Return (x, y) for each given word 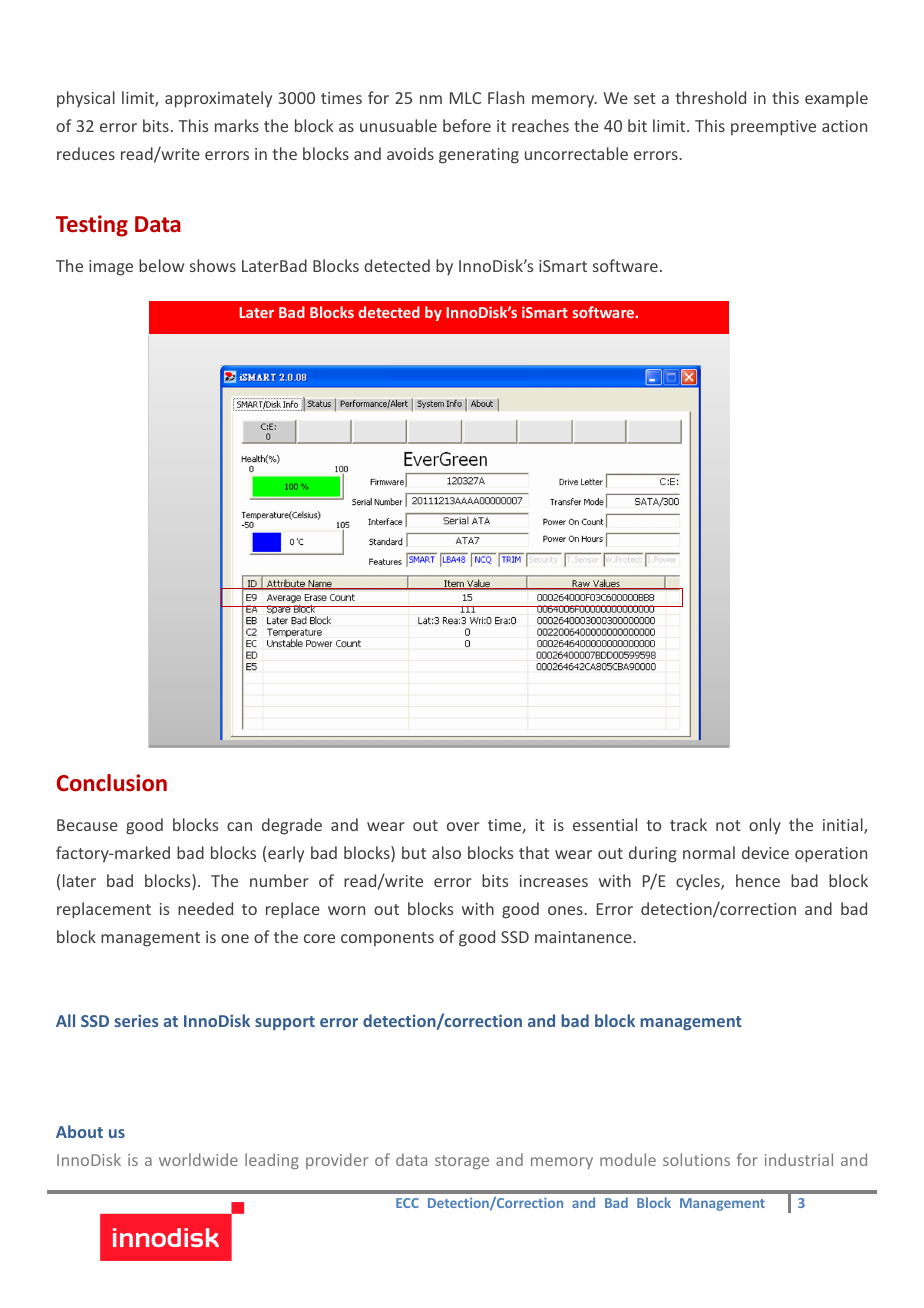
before (467, 125)
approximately (218, 99)
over (463, 826)
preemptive (773, 128)
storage (462, 1162)
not (728, 825)
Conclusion (111, 783)
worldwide (198, 1159)
